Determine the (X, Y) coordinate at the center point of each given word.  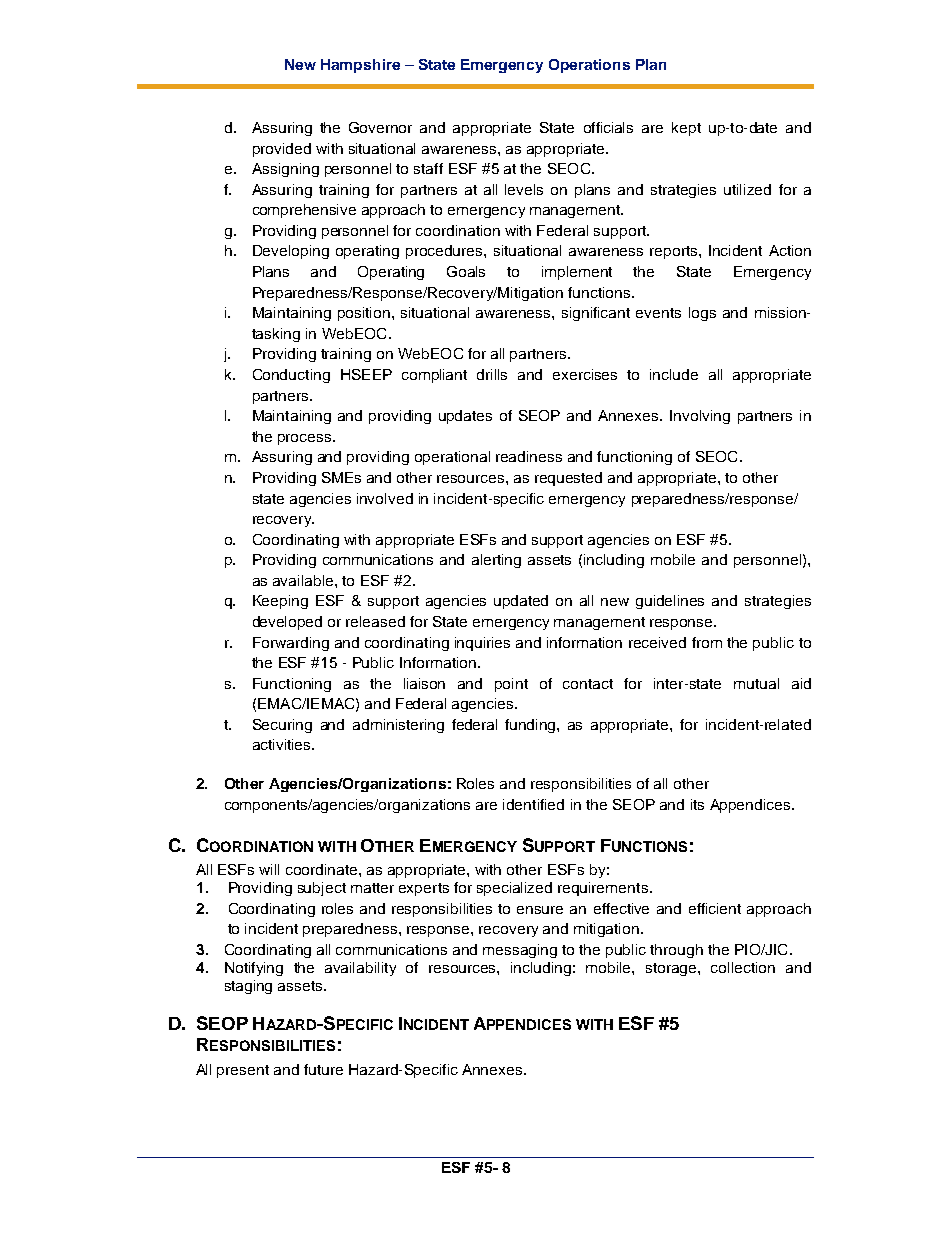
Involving (700, 417)
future (323, 1069)
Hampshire (360, 66)
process (306, 439)
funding (531, 726)
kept (686, 129)
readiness (529, 456)
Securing (282, 726)
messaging (520, 951)
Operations (589, 66)
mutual (756, 683)
